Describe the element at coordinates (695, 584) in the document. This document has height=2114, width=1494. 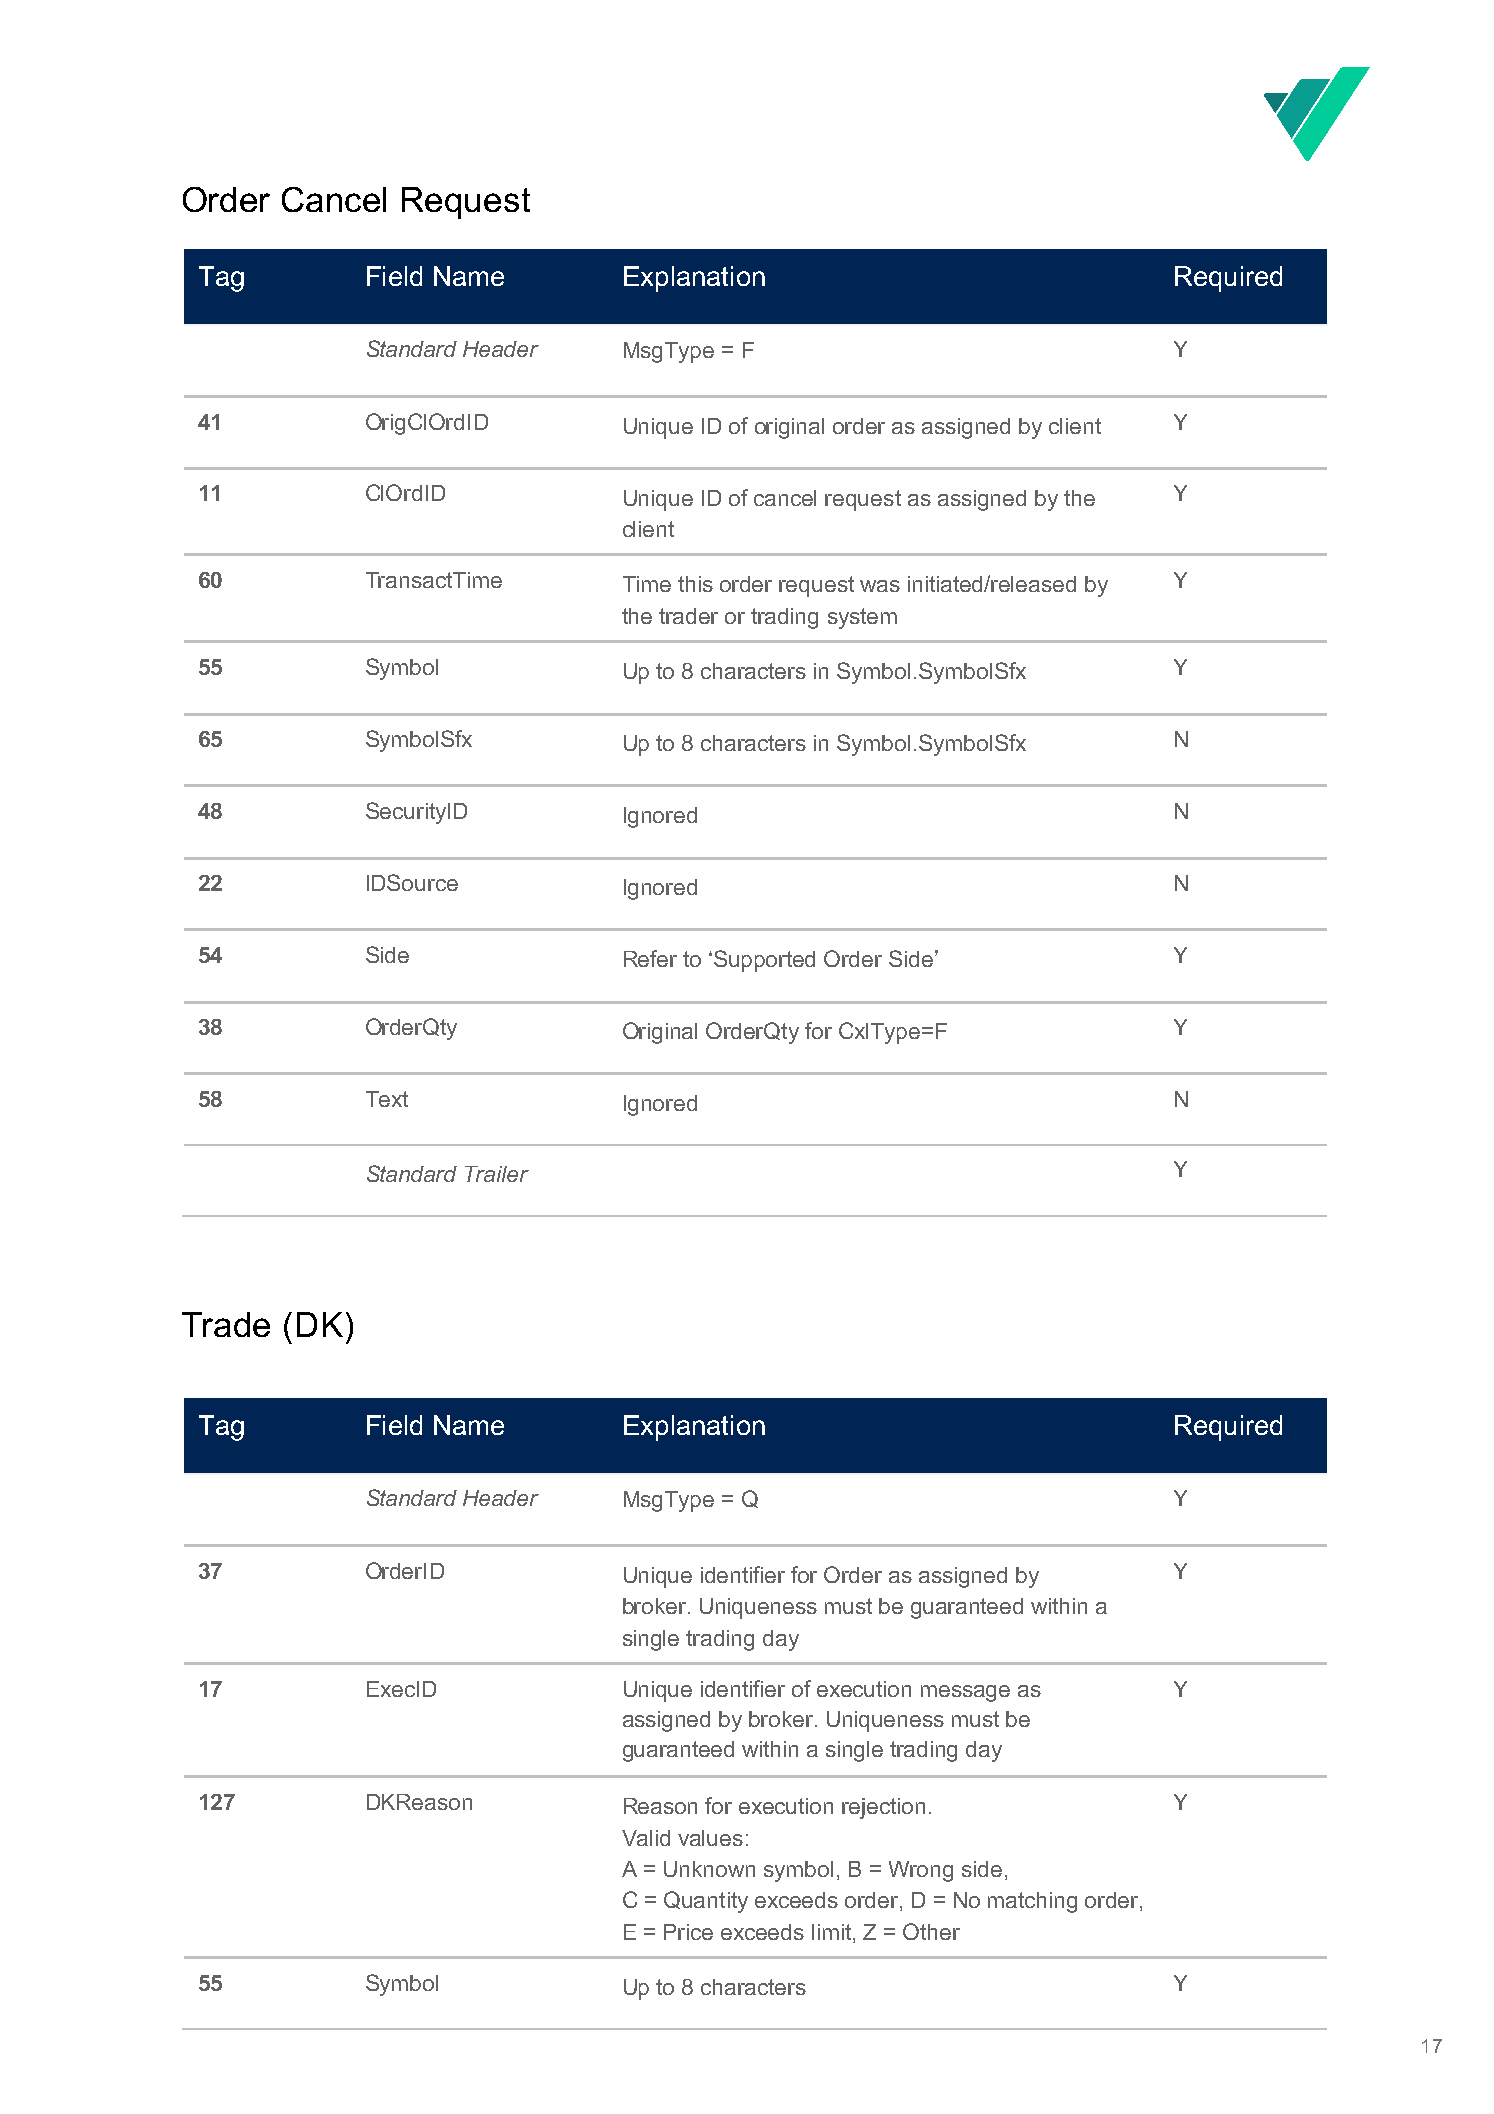
I see `this` at that location.
